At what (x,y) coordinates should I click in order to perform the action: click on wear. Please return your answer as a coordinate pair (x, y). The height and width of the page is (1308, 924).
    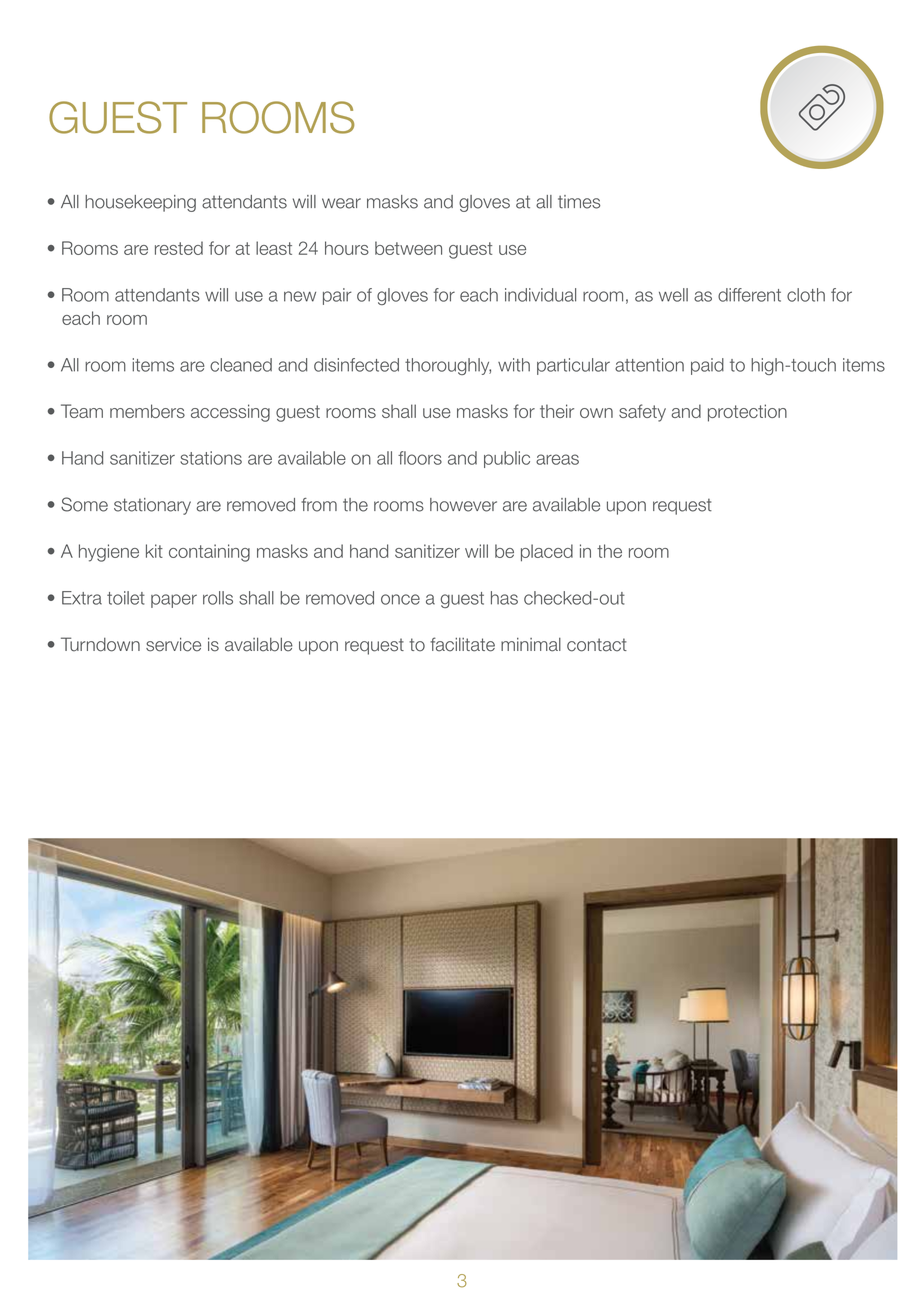
    Looking at the image, I should click on (341, 203).
